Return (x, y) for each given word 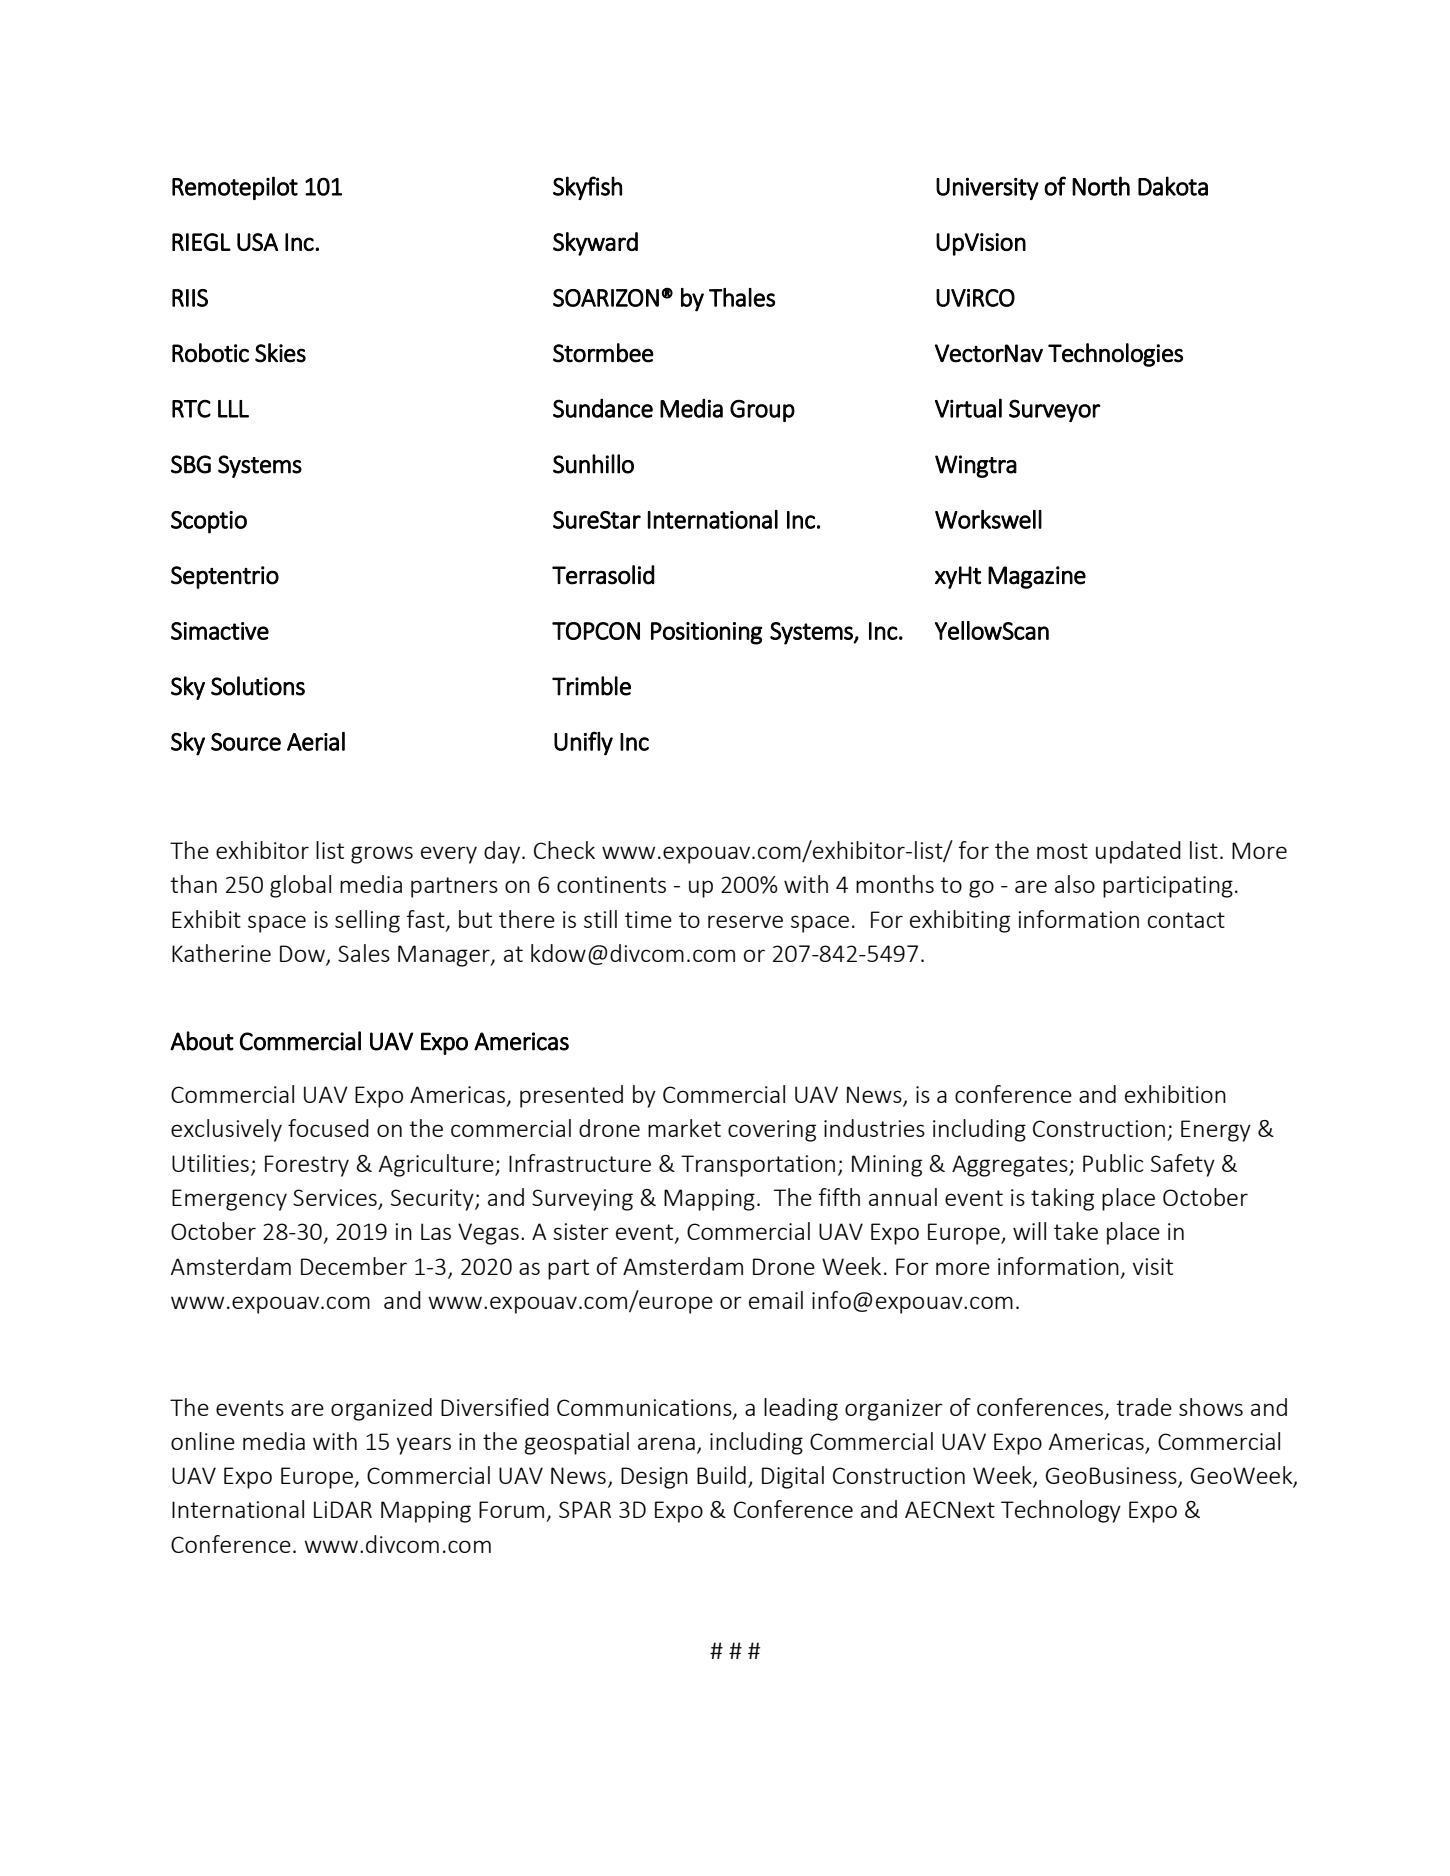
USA (257, 242)
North (1101, 186)
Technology (1061, 1511)
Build (721, 1475)
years (424, 1446)
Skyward (595, 244)
